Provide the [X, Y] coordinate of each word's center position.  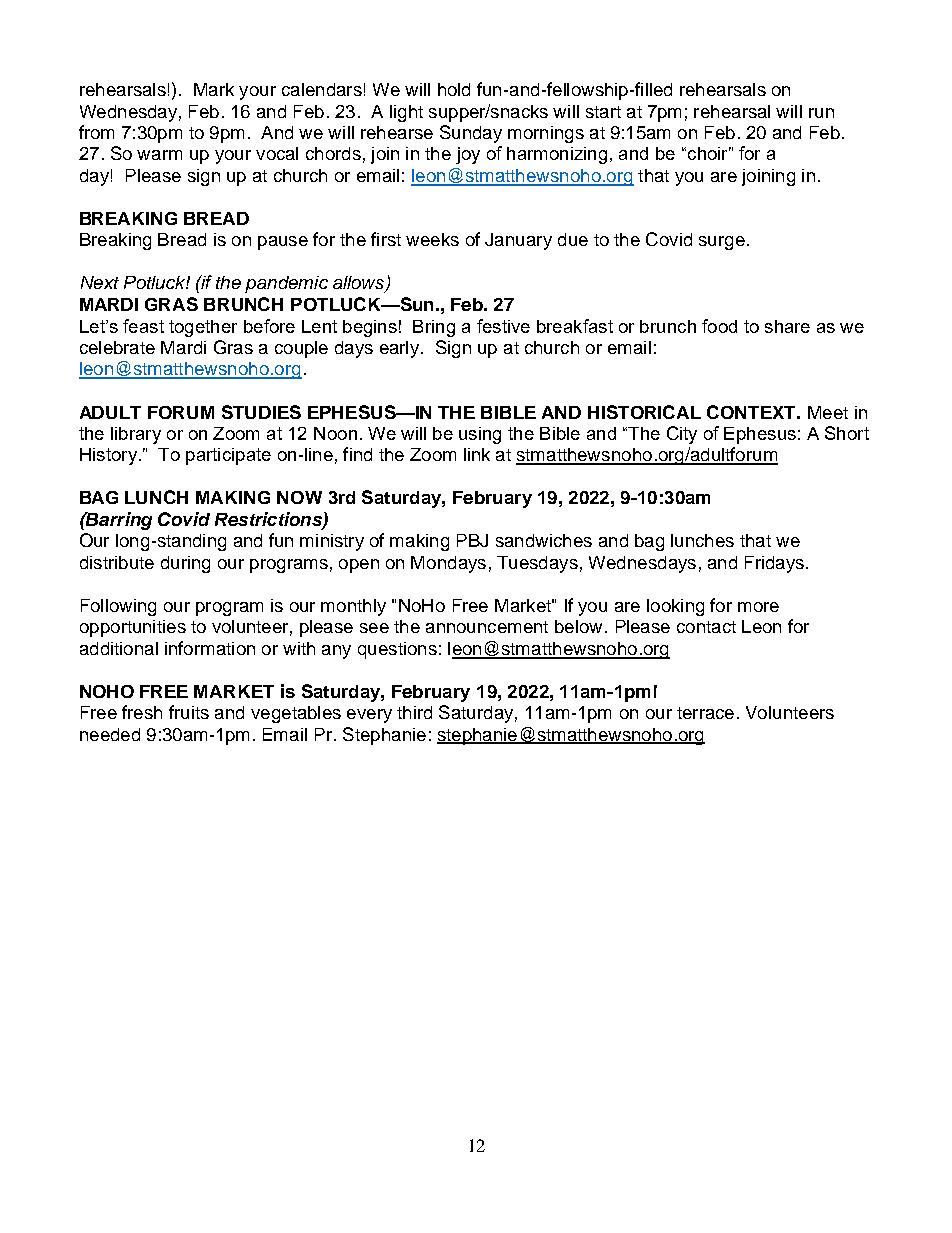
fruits [189, 712]
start [603, 112]
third [414, 712]
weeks [432, 239]
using [480, 435]
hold [454, 89]
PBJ [472, 540]
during [185, 564]
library [136, 435]
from [96, 132]
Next [100, 282]
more [758, 607]
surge [722, 243]
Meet [828, 412]
